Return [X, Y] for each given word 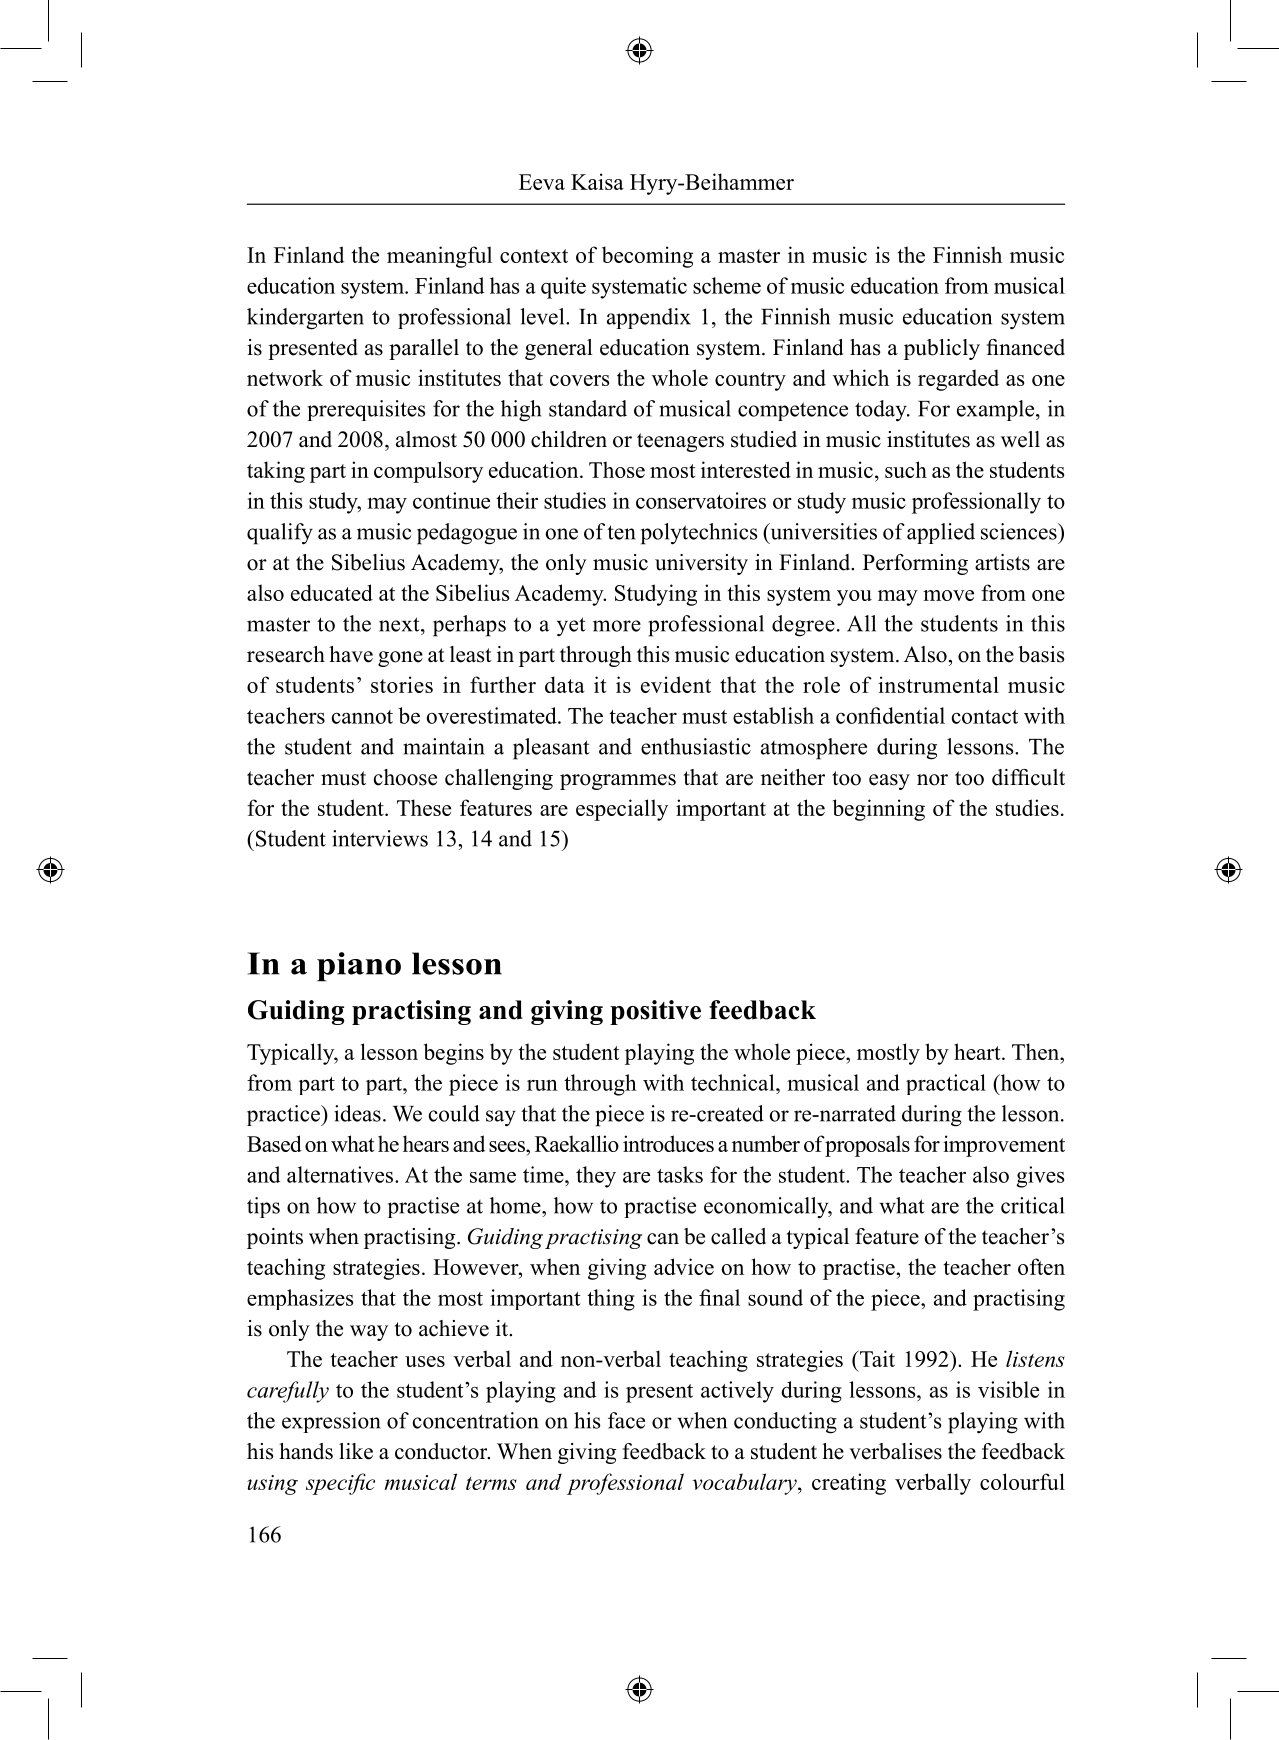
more [617, 626]
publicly [942, 349]
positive [655, 1012]
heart [978, 1051]
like [356, 1451]
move [948, 595]
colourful [1022, 1481]
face [626, 1420]
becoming [647, 257]
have [351, 654]
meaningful [439, 257]
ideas [357, 1113]
